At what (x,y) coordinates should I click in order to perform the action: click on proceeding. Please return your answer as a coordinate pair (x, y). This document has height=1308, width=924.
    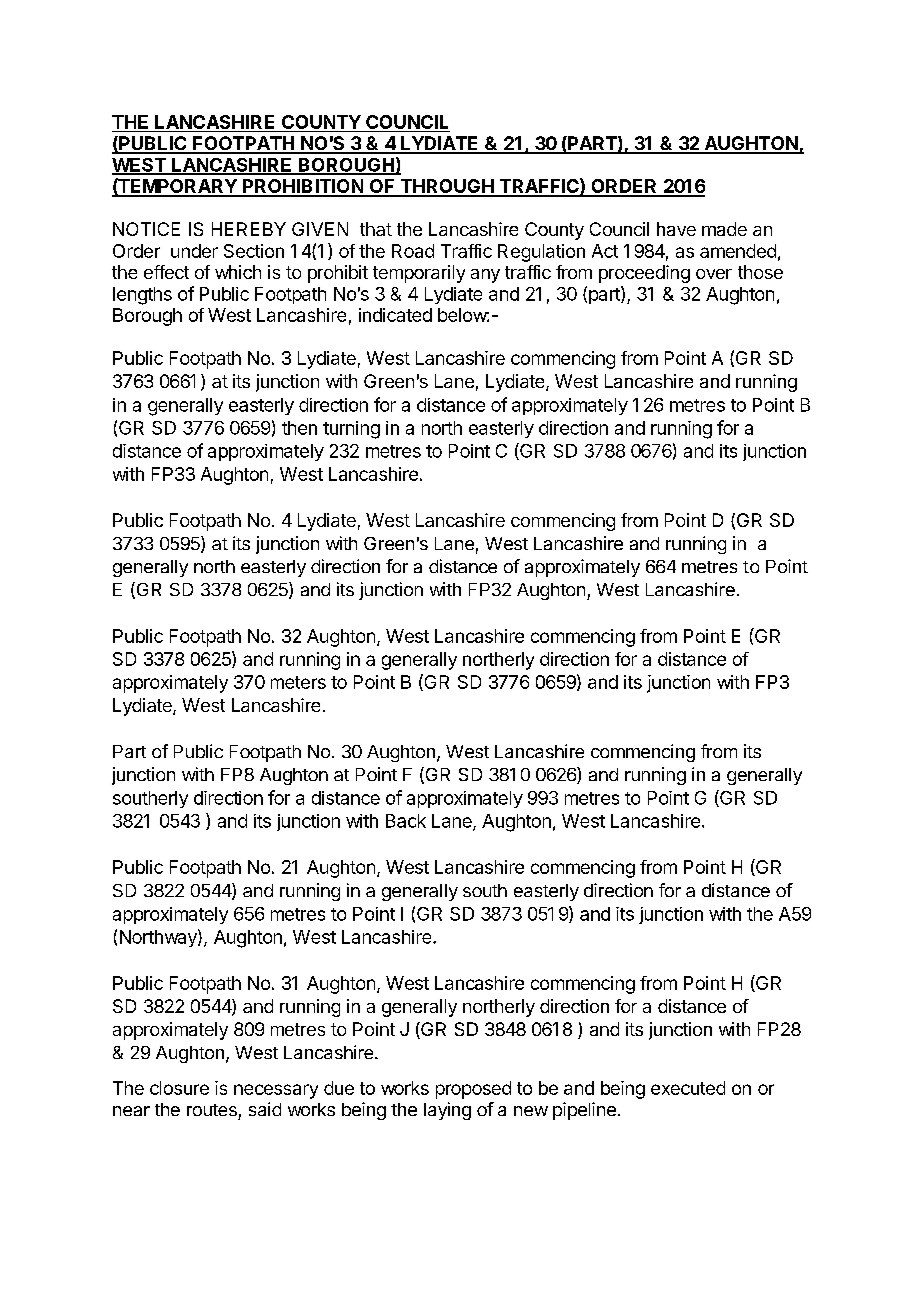
    Looking at the image, I should click on (644, 274).
